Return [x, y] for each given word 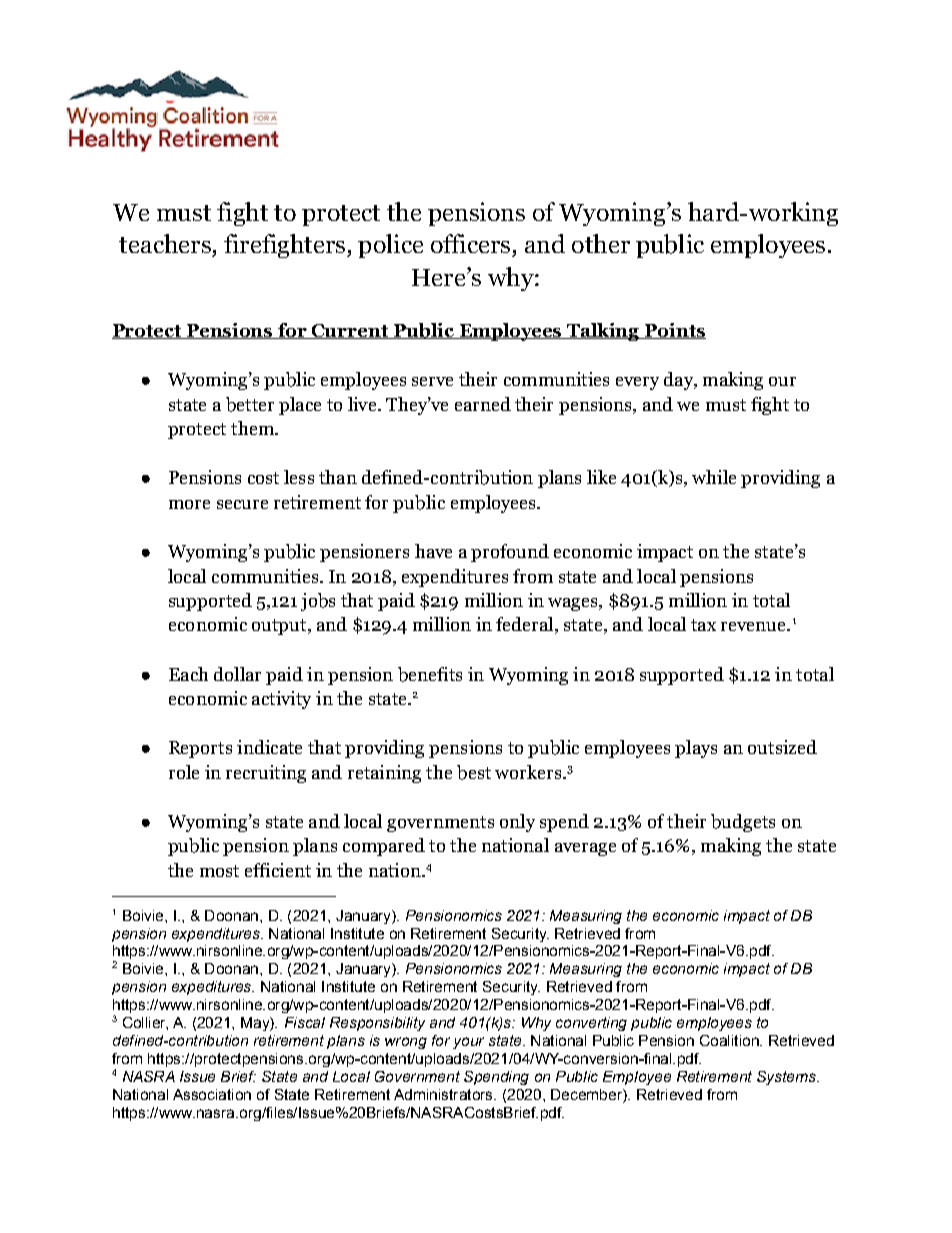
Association [212, 1094]
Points [674, 331]
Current [350, 331]
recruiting [266, 774]
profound [510, 553]
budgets [743, 823]
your [468, 1043]
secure [242, 504]
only [517, 823]
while [714, 477]
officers [470, 243]
